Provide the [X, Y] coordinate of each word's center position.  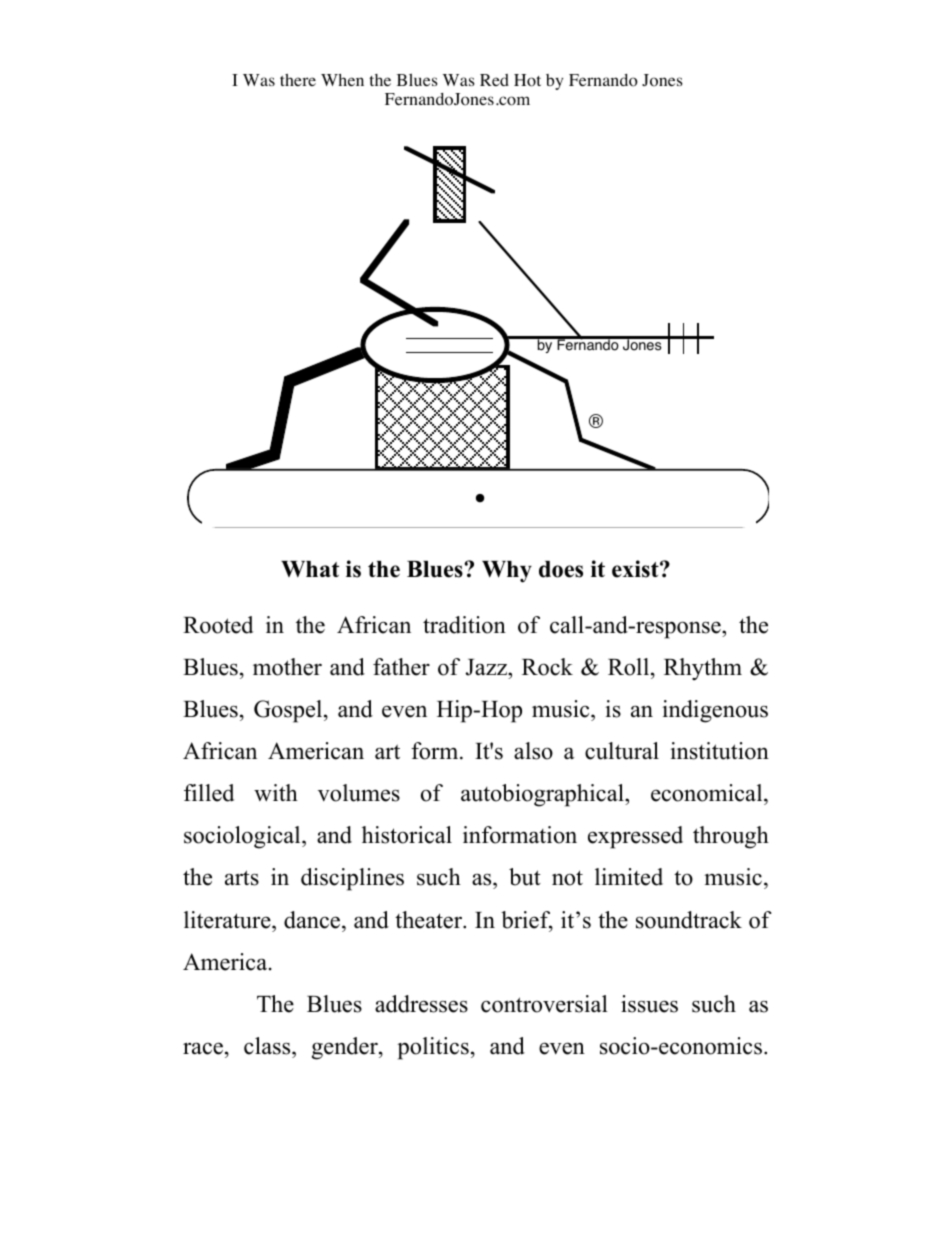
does [561, 569]
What [310, 569]
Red [494, 80]
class [268, 1046]
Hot [527, 80]
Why [507, 572]
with [276, 792]
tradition [464, 625]
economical [708, 793]
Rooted [218, 625]
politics [433, 1048]
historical [407, 835]
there [298, 80]
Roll [630, 667]
